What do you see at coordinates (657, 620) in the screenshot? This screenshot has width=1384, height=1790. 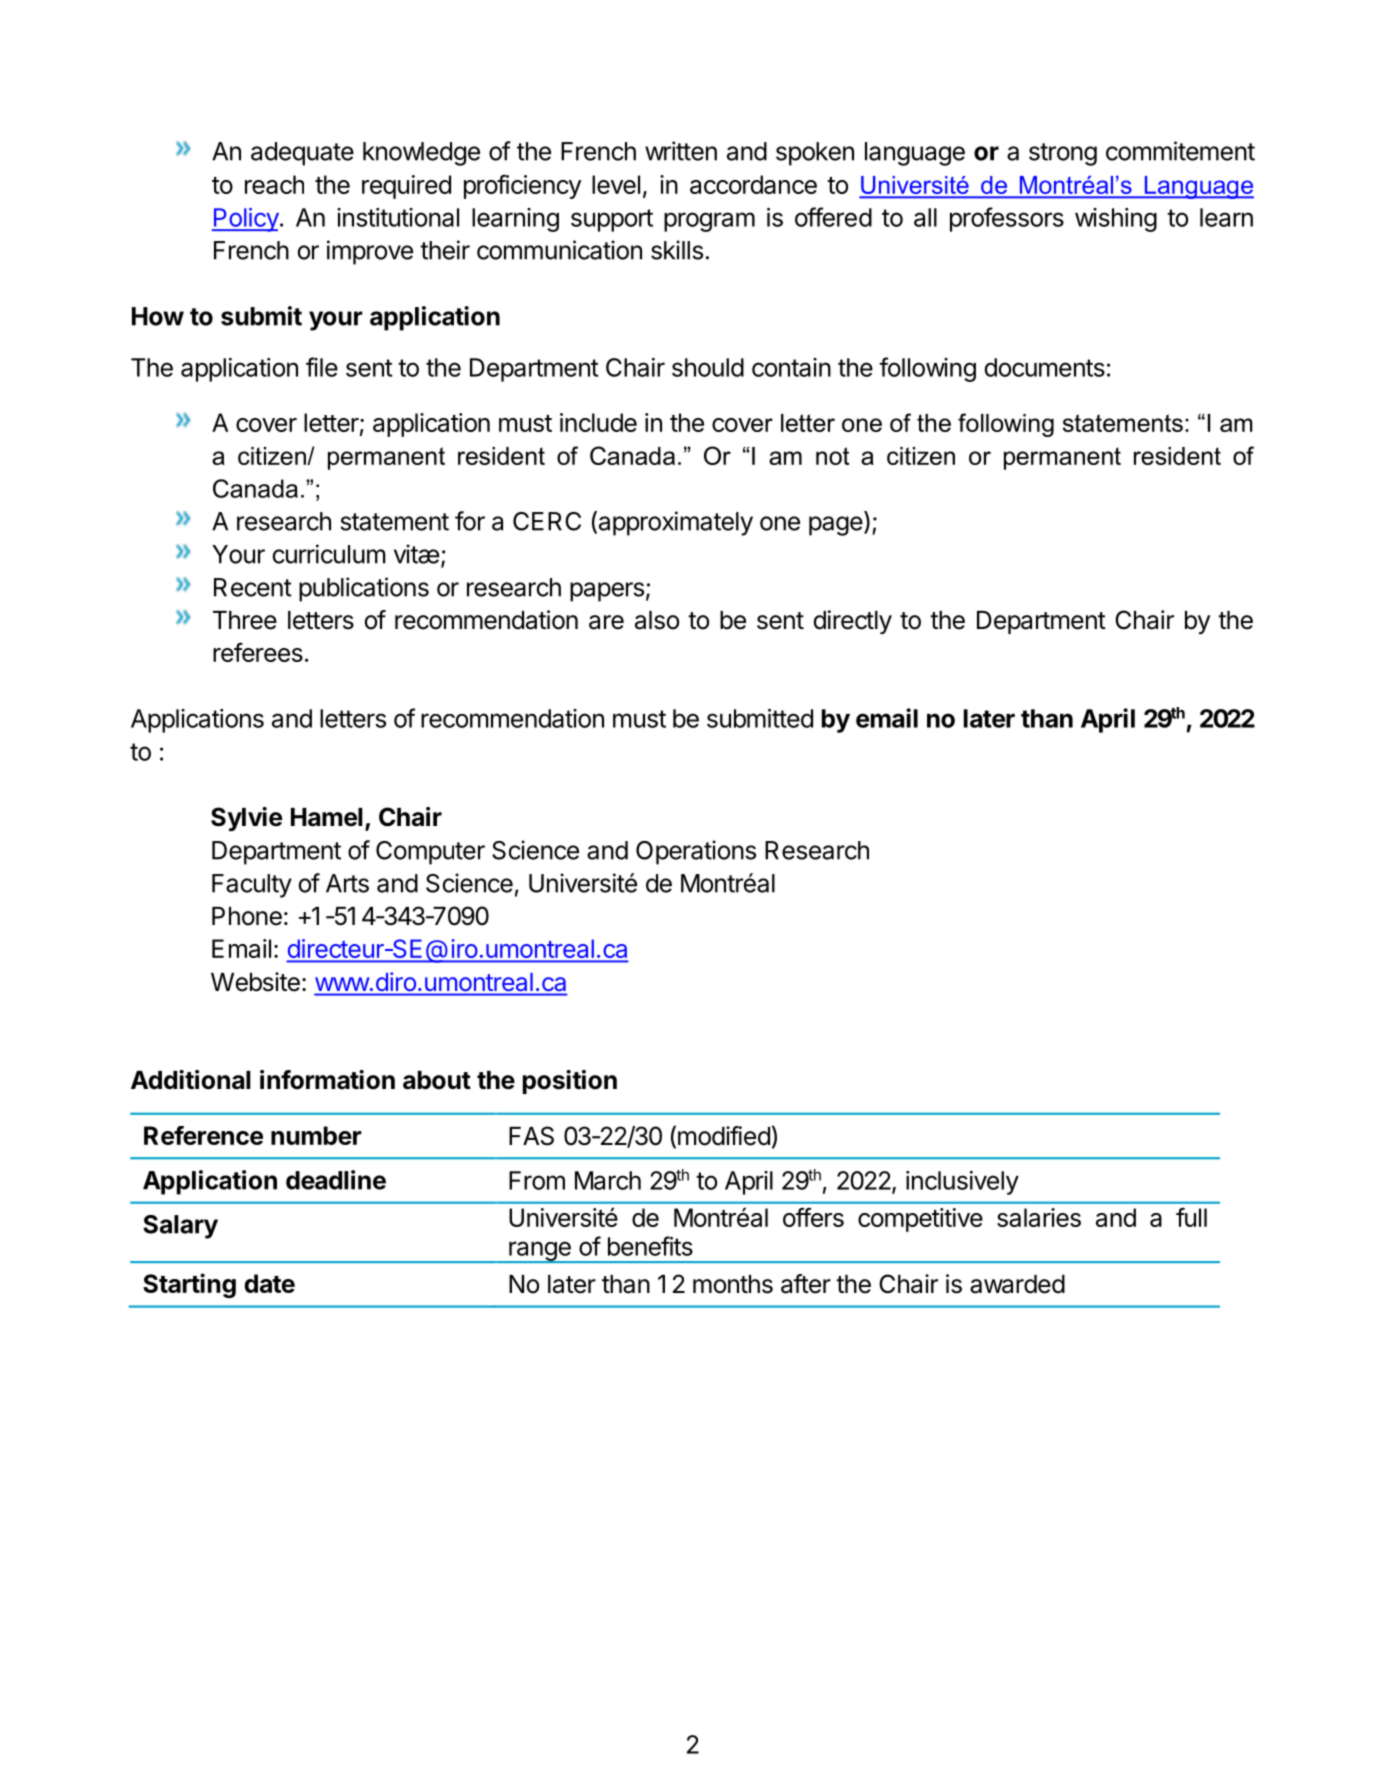 I see `also` at bounding box center [657, 620].
